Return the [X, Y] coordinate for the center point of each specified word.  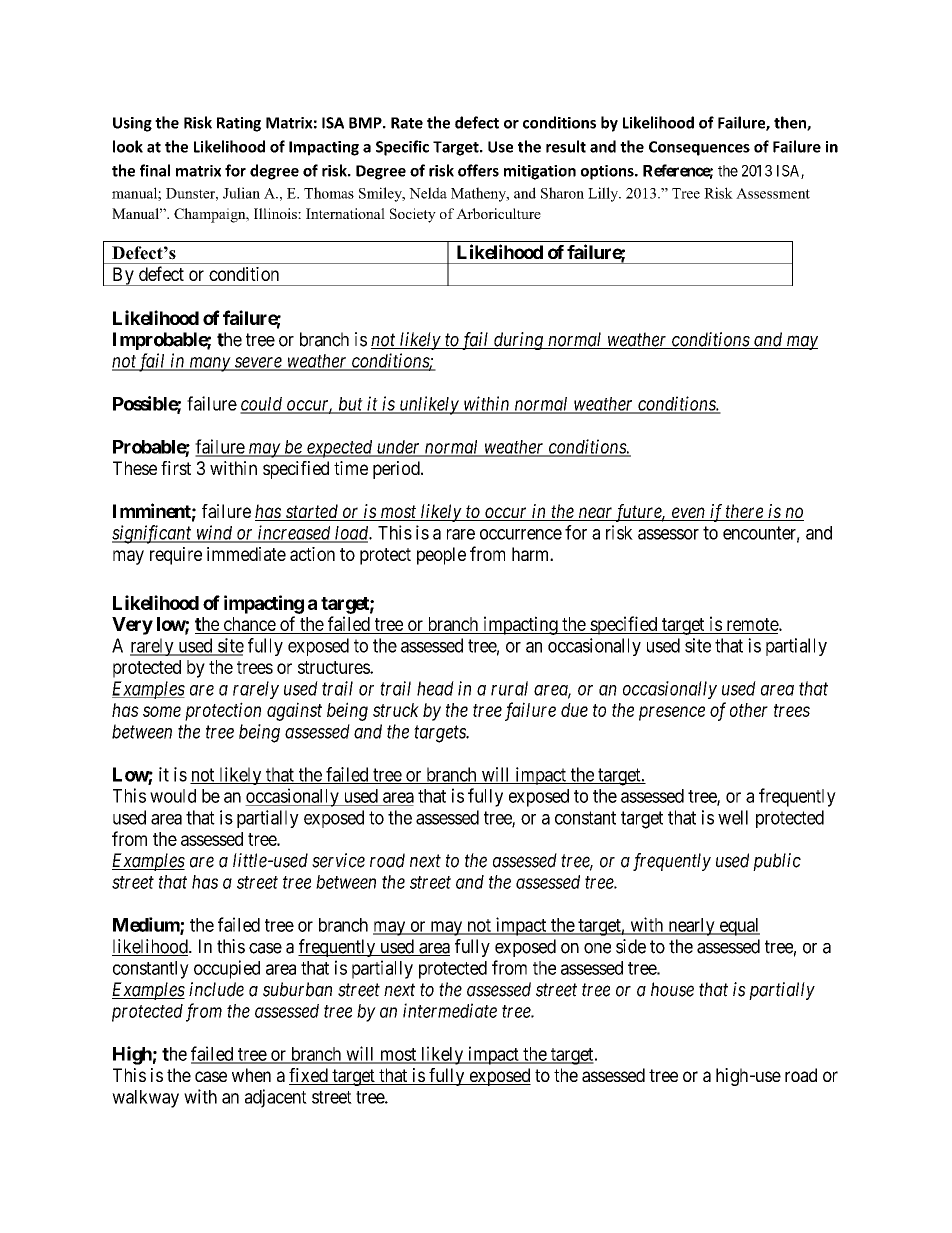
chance [250, 624]
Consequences [699, 148]
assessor [668, 534]
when [251, 1075]
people [441, 556]
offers [478, 170]
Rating [239, 124]
